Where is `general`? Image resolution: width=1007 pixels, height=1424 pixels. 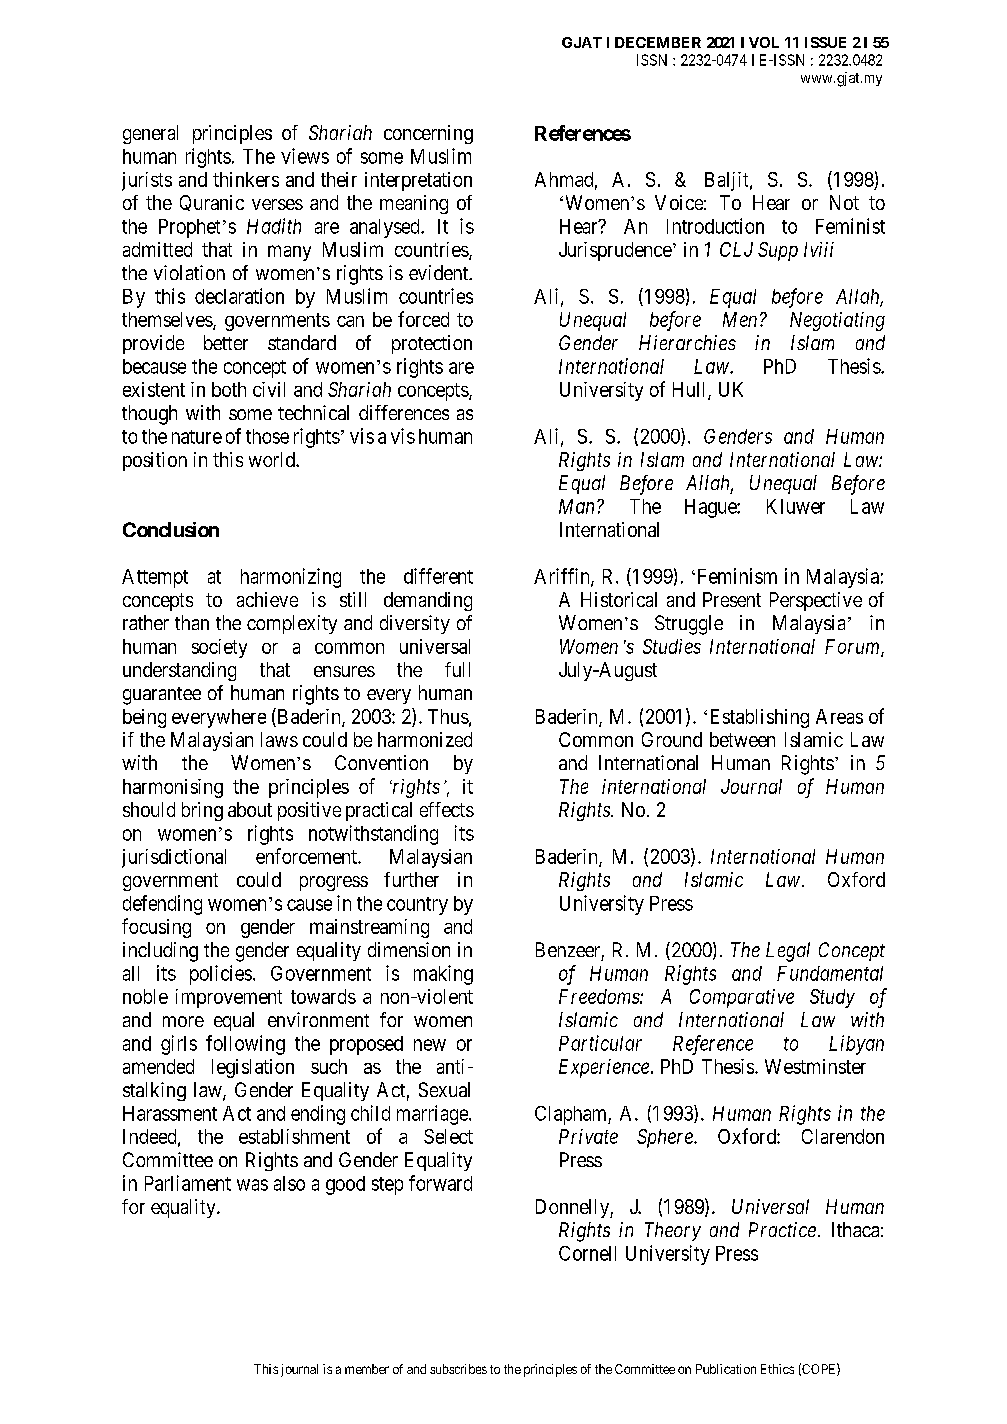 general is located at coordinates (150, 134).
